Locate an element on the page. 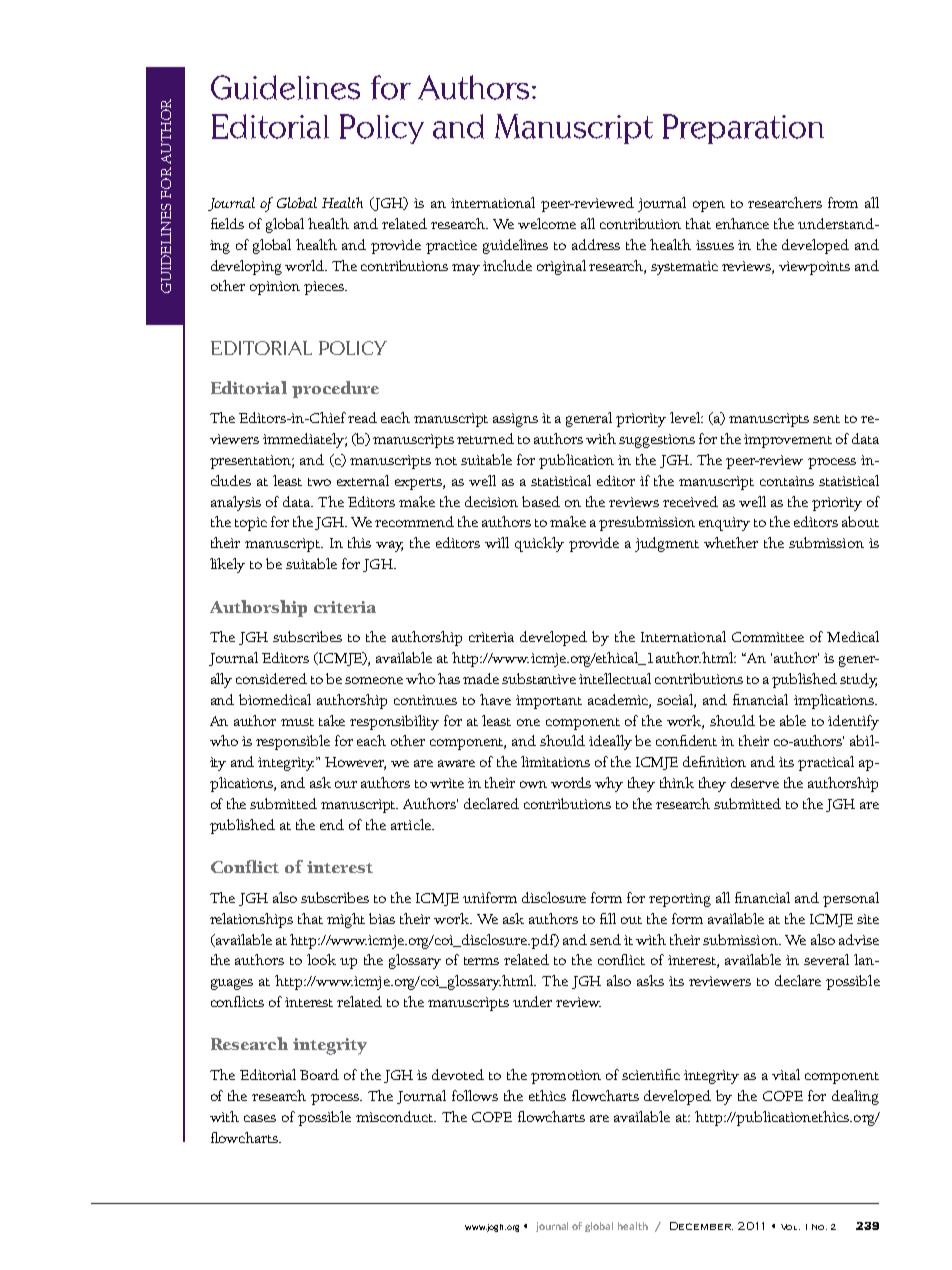 This image has height=1270, width=952. substantive is located at coordinates (539, 678).
